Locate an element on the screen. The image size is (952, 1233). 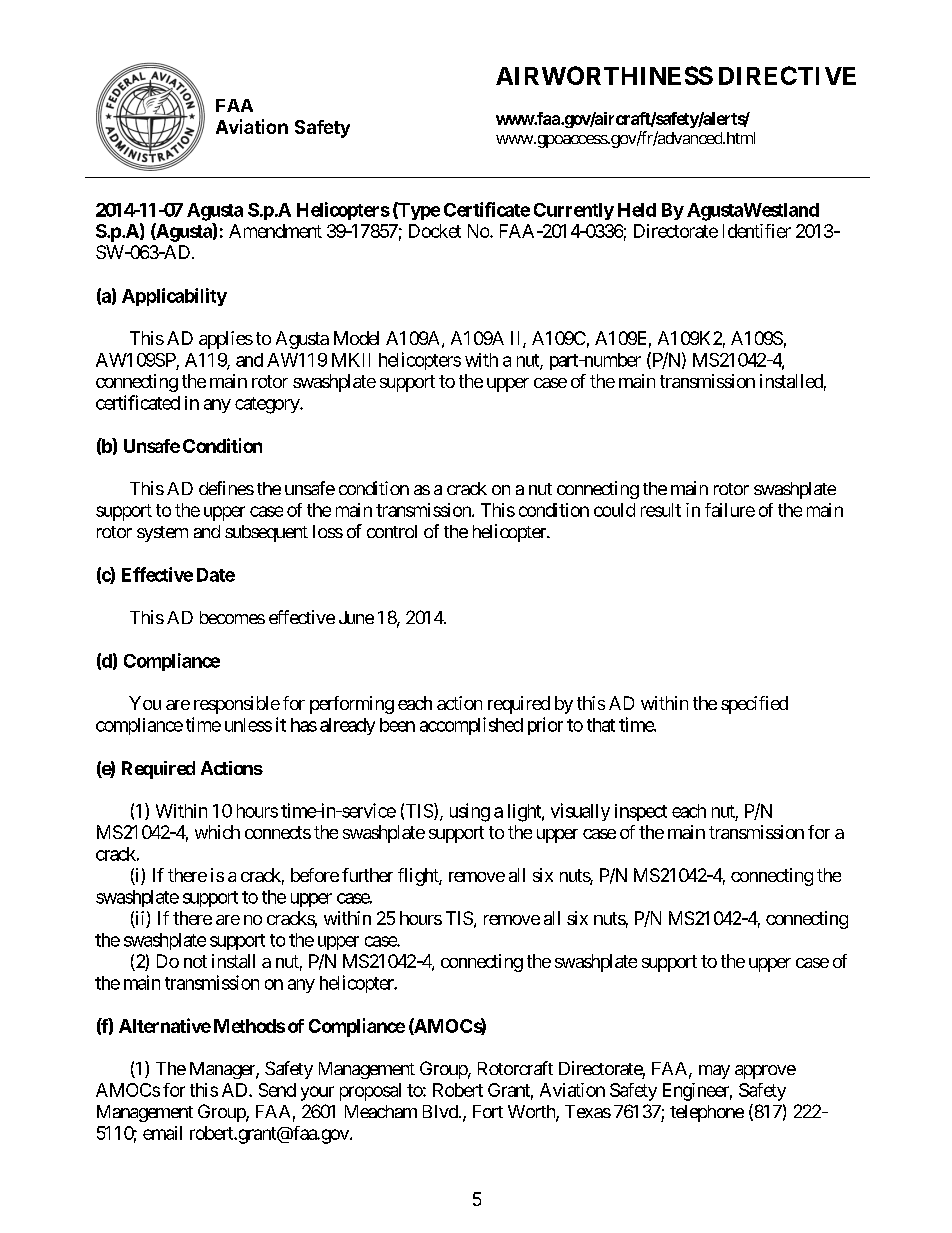
Amendment is located at coordinates (275, 231).
